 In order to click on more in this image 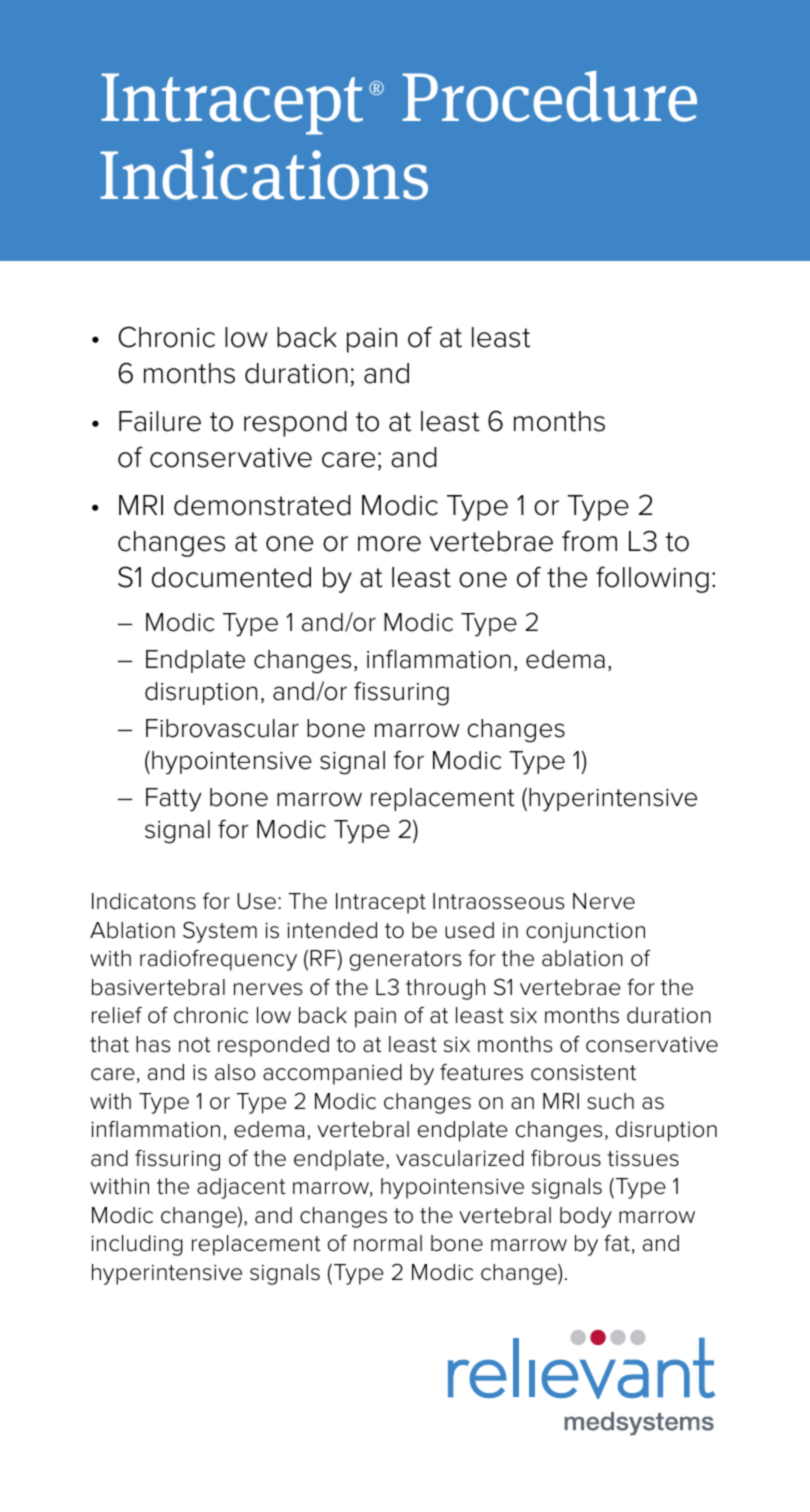, I will do `click(389, 544)`.
